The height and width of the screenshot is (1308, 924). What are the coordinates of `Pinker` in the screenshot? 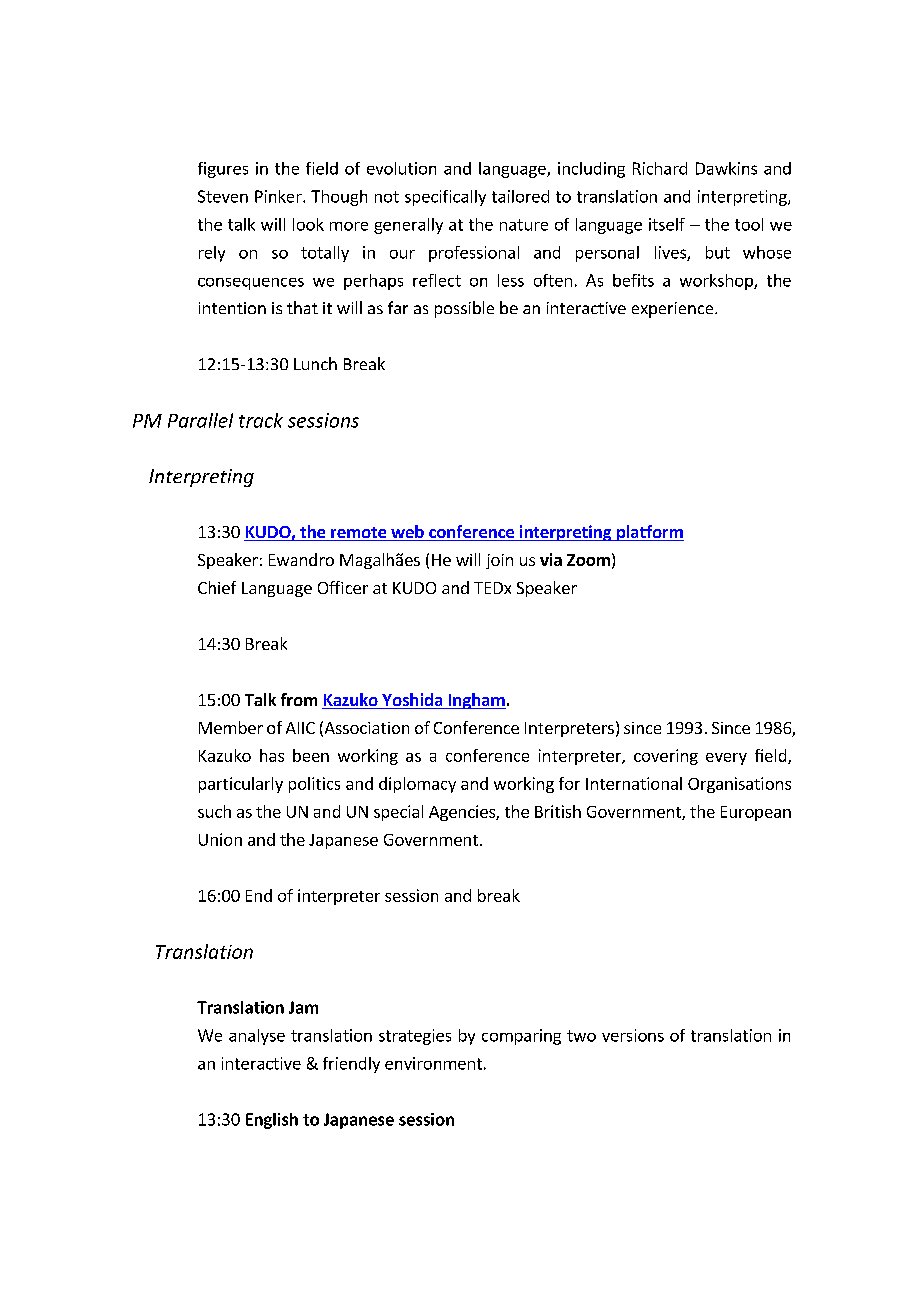 It's located at (279, 196).
